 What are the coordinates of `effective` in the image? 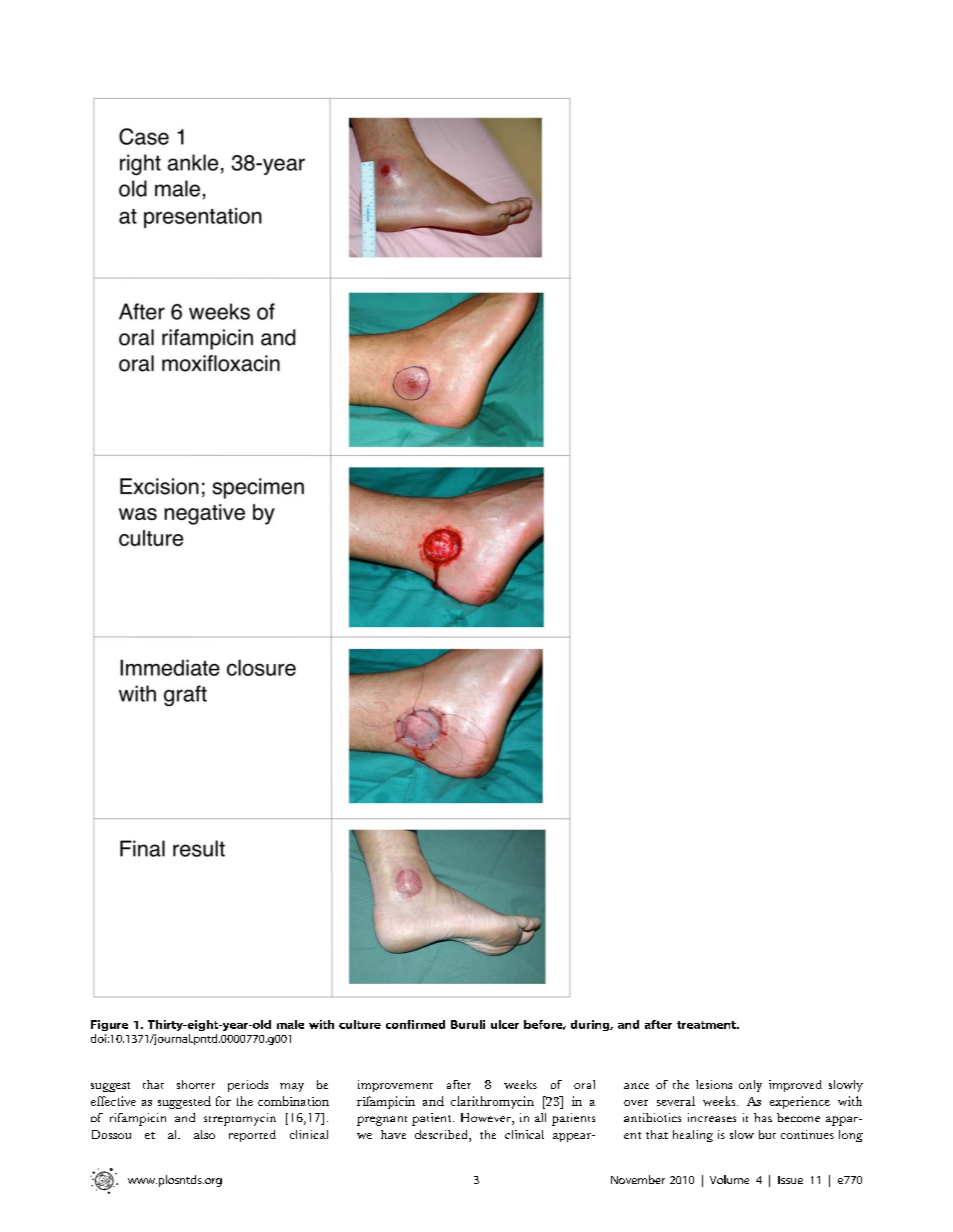 It's located at (113, 1101).
